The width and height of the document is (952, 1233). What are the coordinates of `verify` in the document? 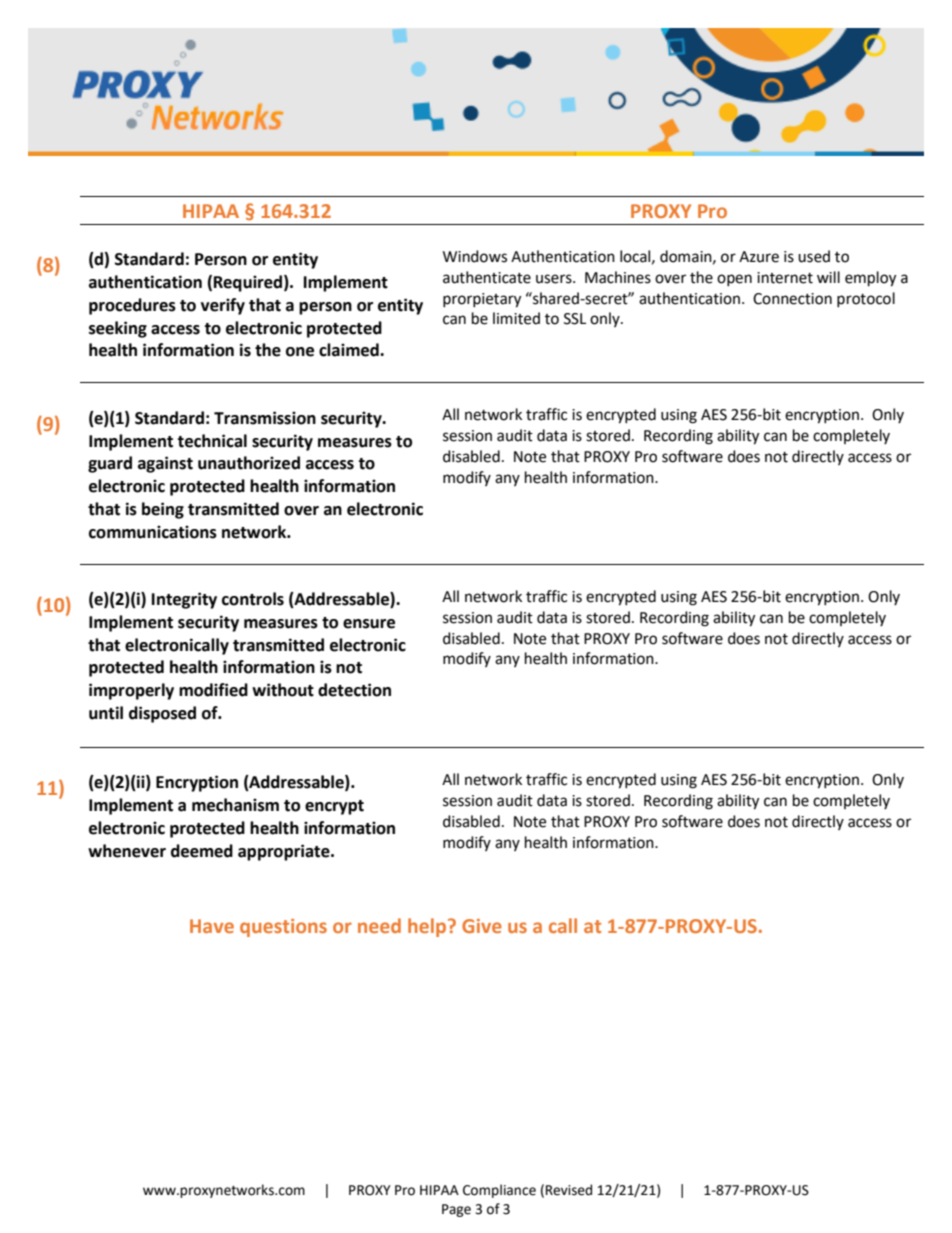 It's located at (223, 306).
